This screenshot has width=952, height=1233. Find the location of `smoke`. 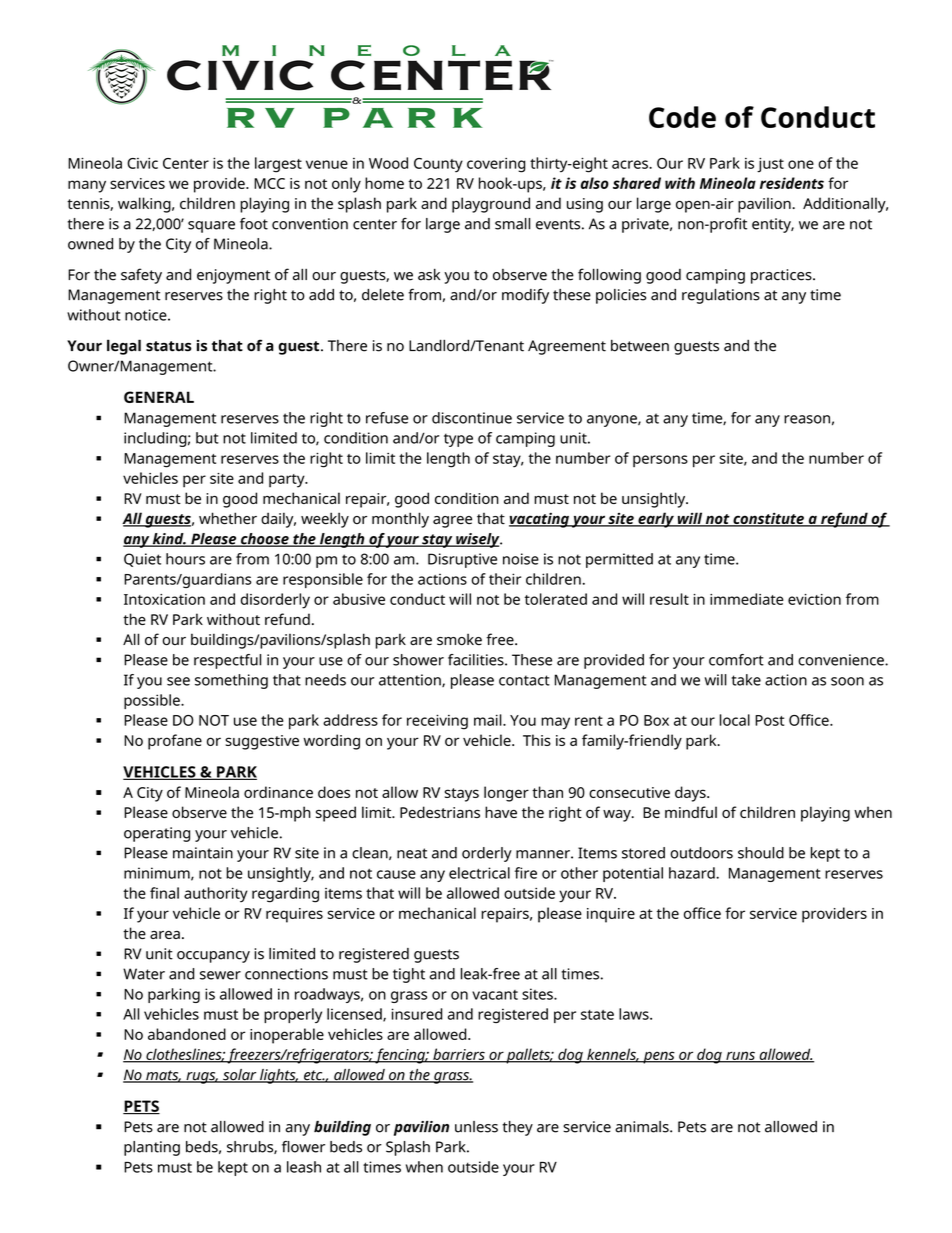

smoke is located at coordinates (459, 639).
